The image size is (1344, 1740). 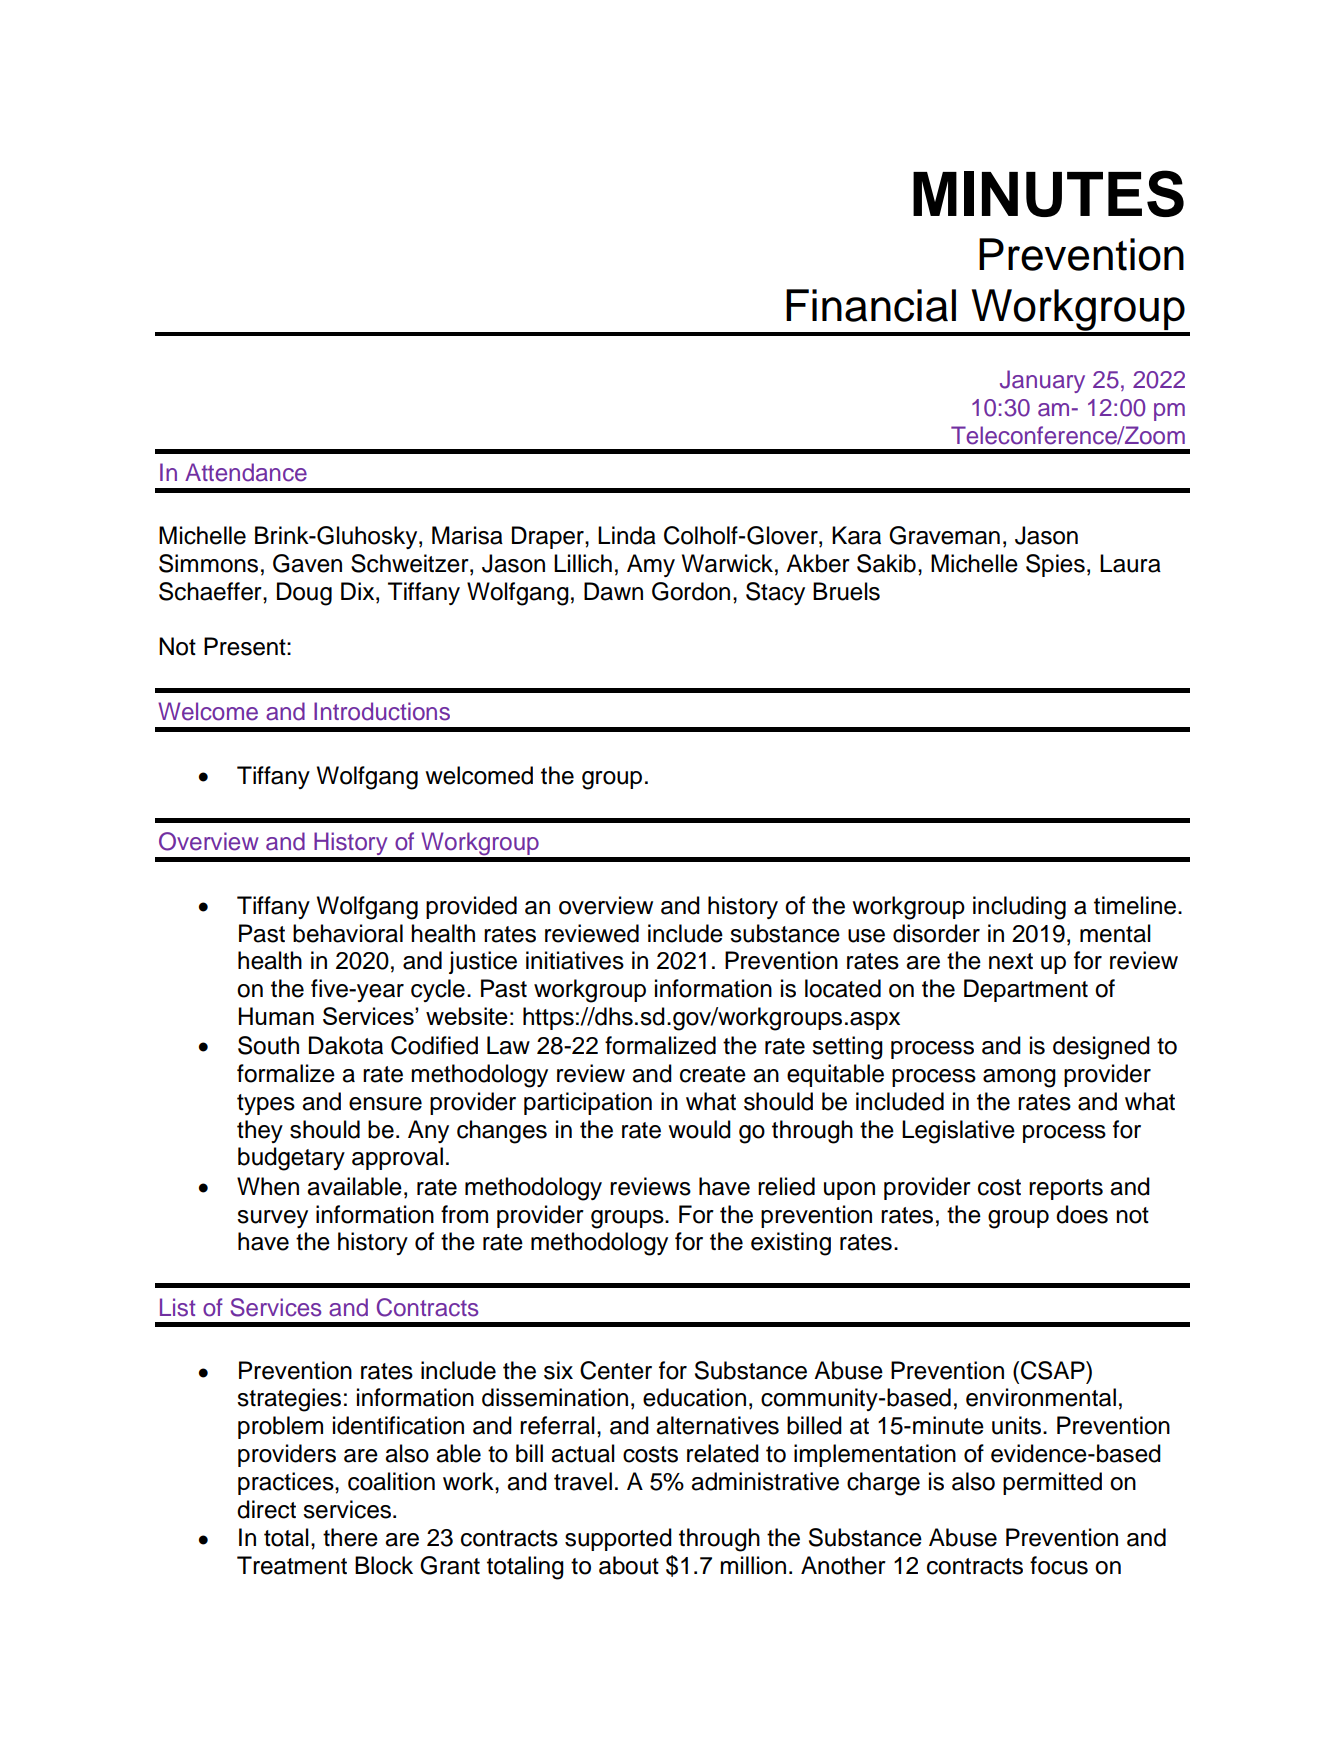 What do you see at coordinates (1059, 1565) in the screenshot?
I see `focus` at bounding box center [1059, 1565].
